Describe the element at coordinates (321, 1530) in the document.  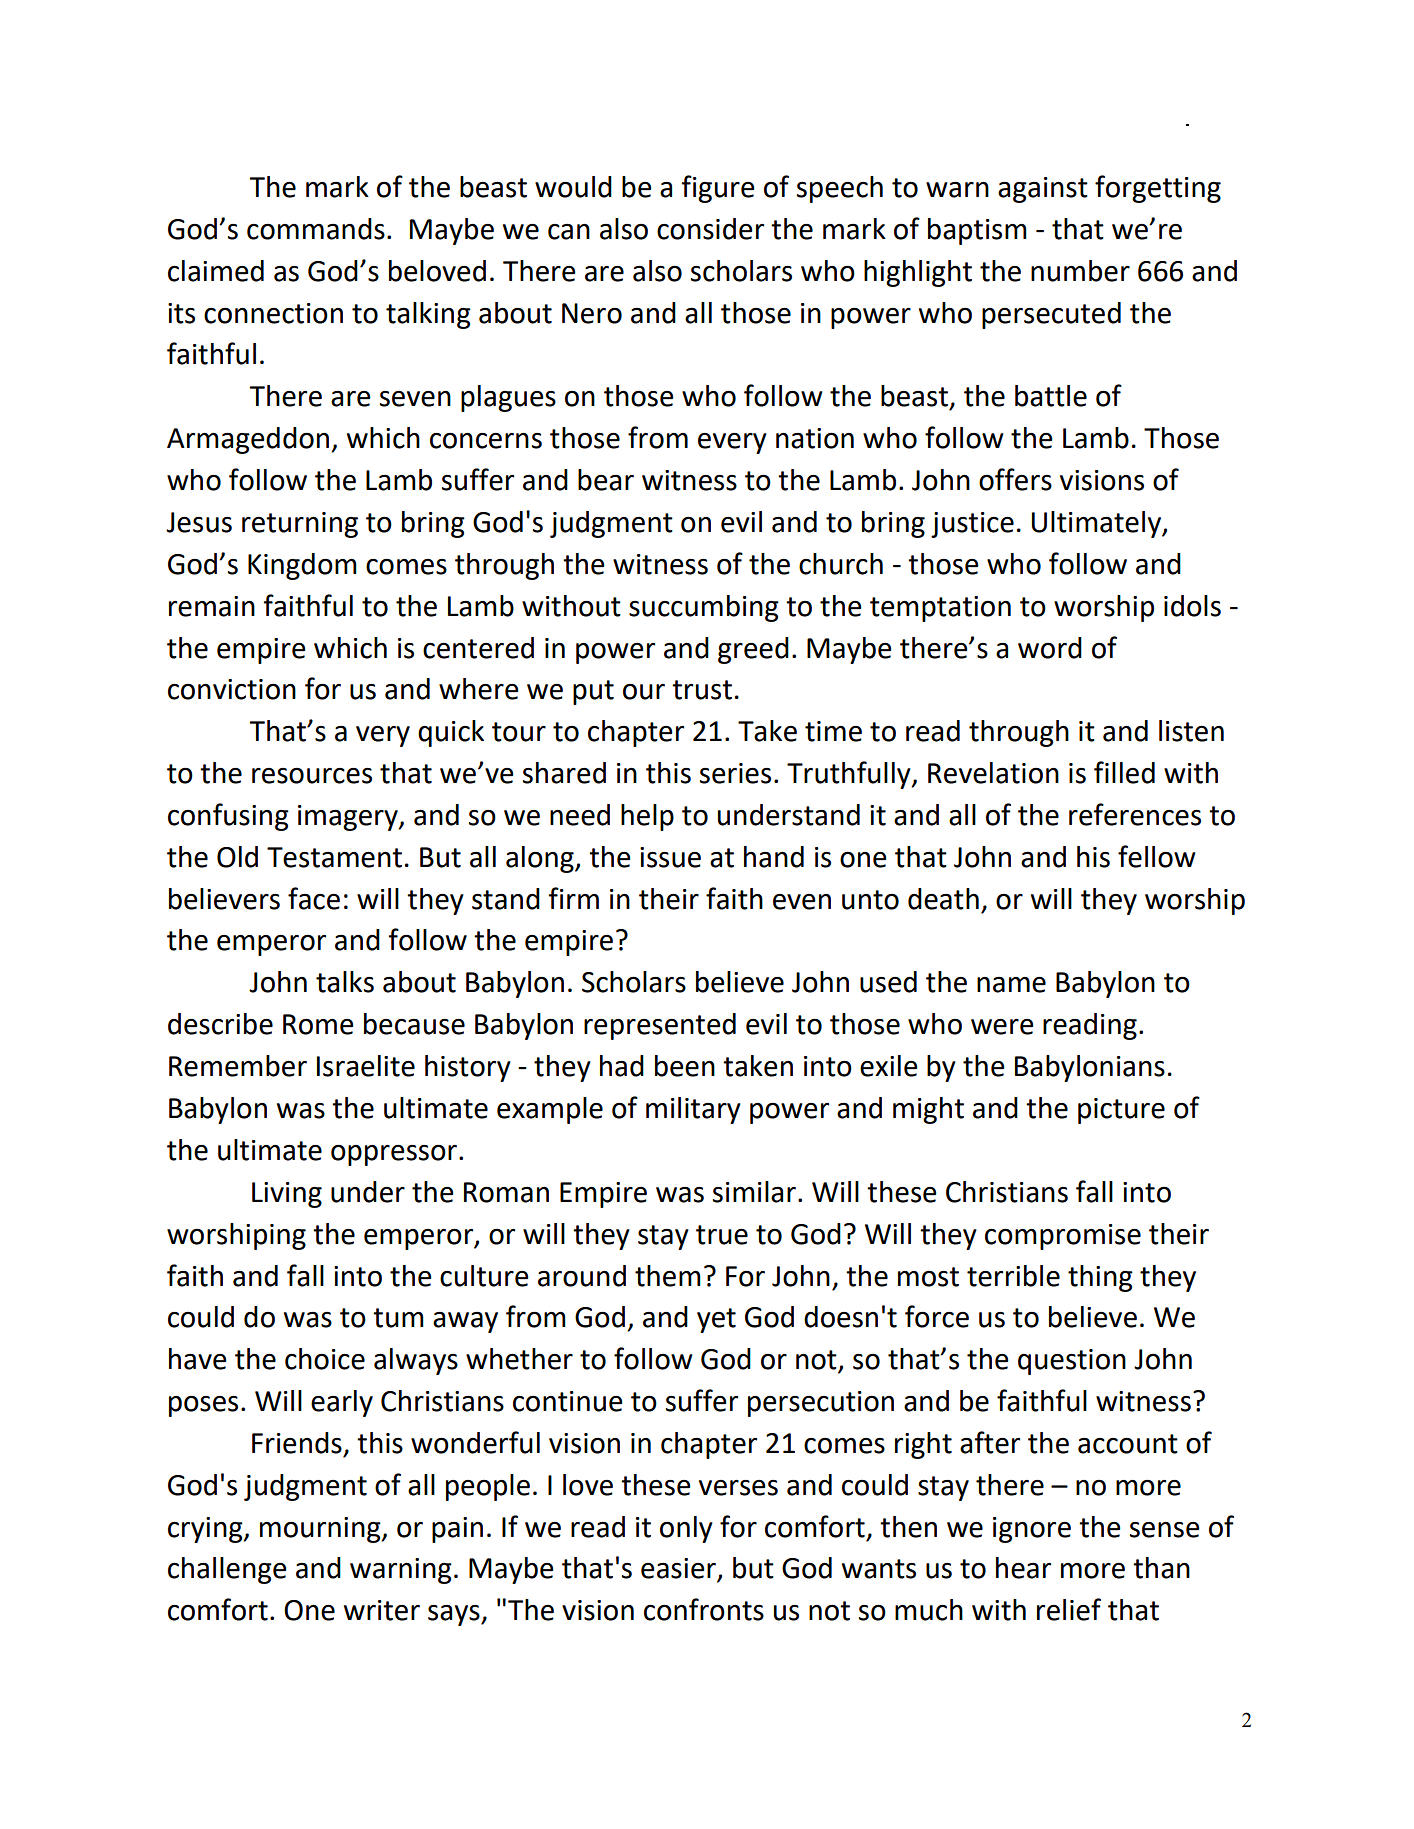
I see `mourning` at that location.
